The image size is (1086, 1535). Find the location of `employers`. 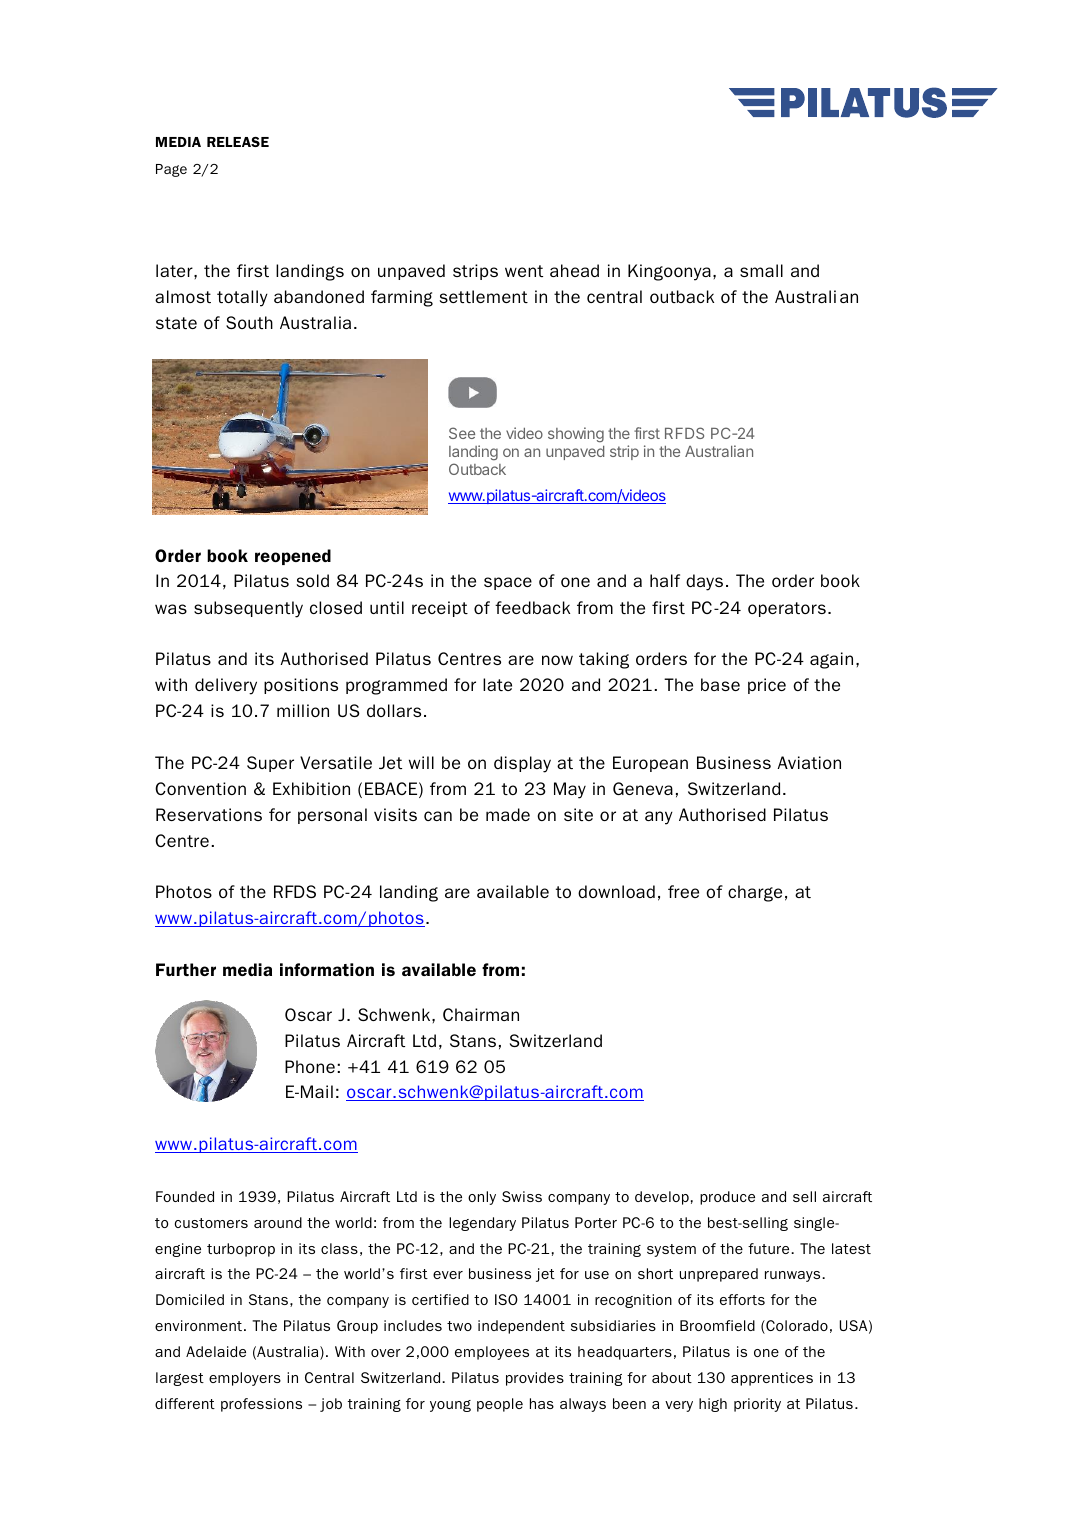

employers is located at coordinates (245, 1379).
